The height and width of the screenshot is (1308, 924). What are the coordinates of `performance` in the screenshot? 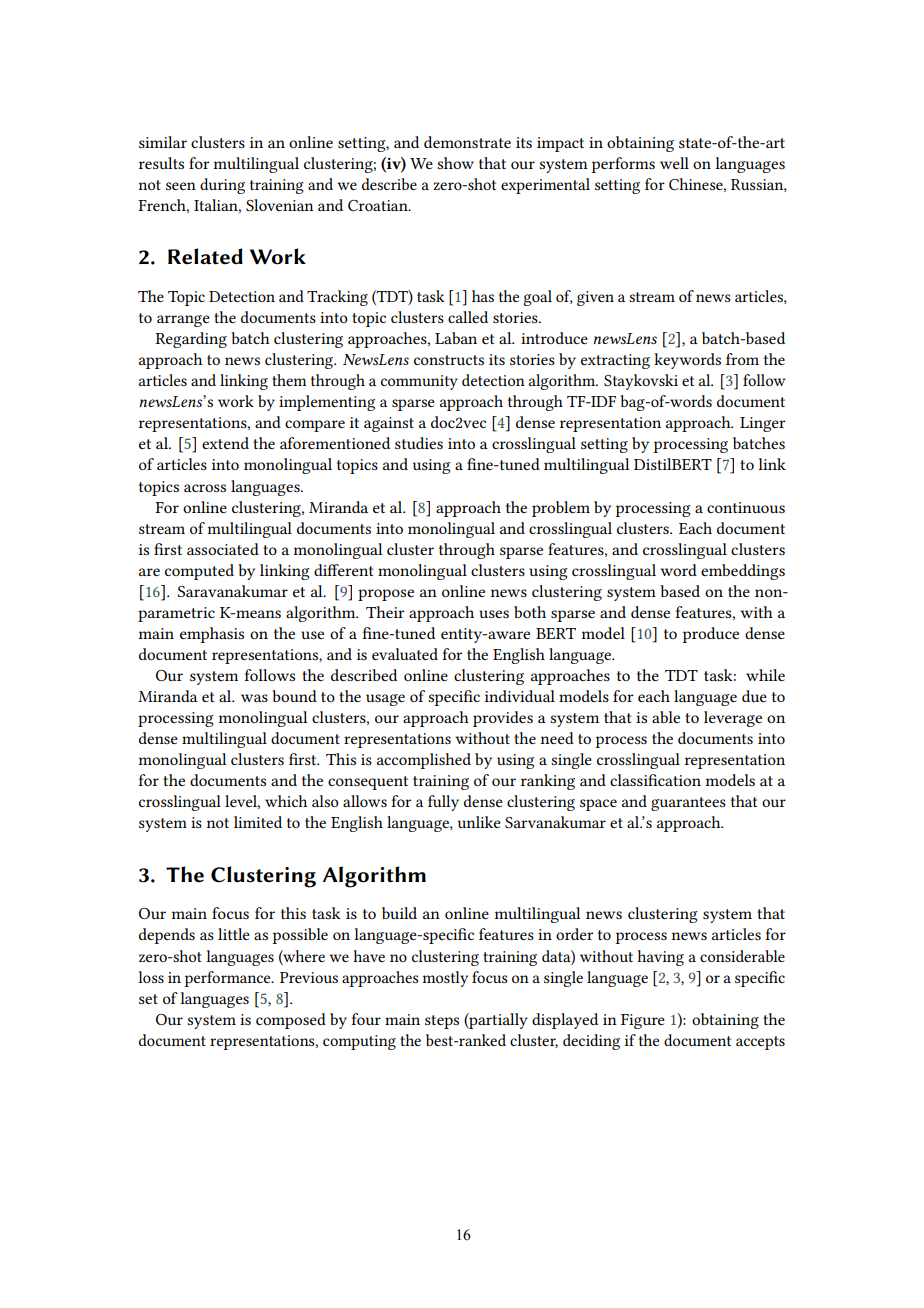 It's located at (229, 979).
